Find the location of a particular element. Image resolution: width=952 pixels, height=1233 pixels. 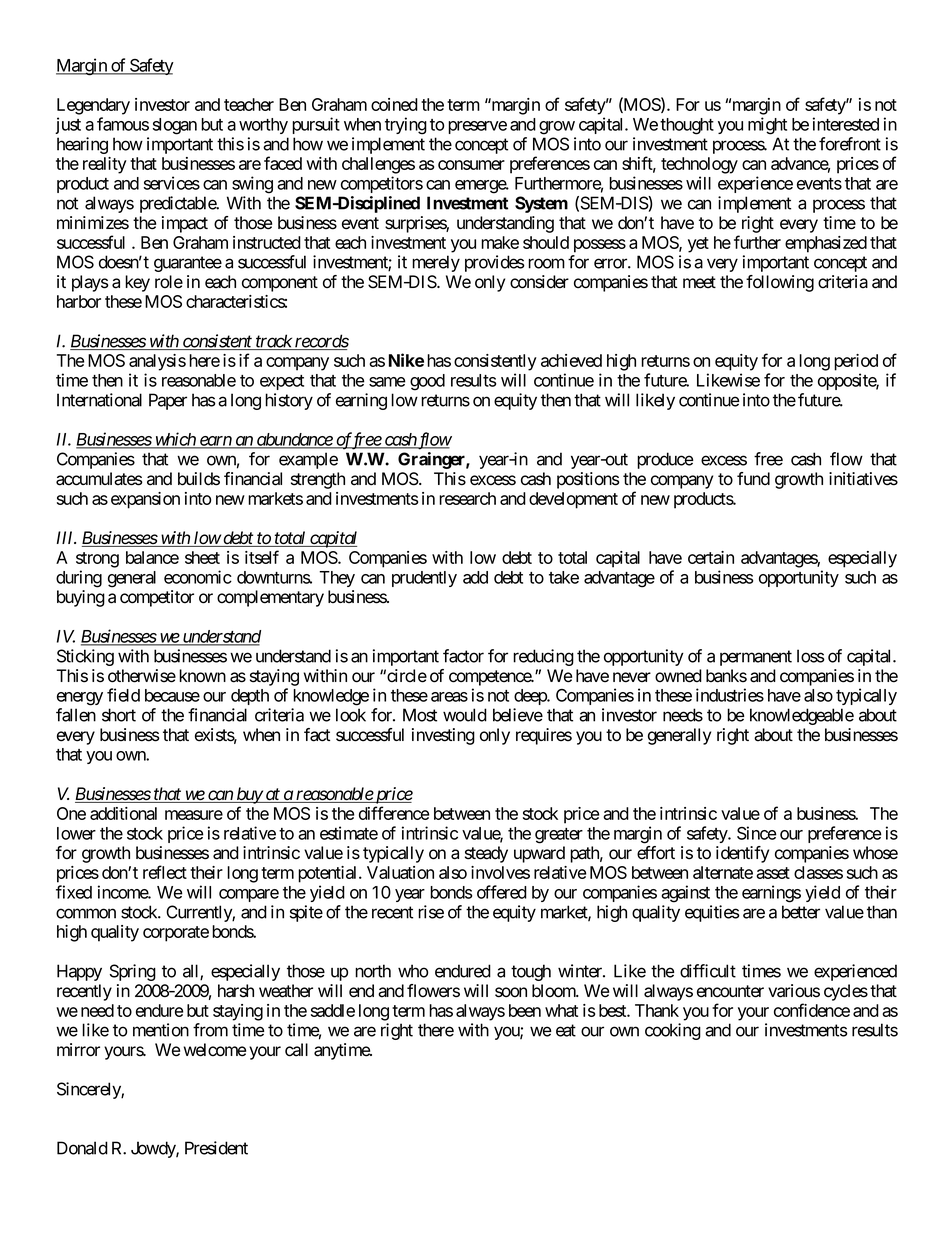

been is located at coordinates (525, 1010).
